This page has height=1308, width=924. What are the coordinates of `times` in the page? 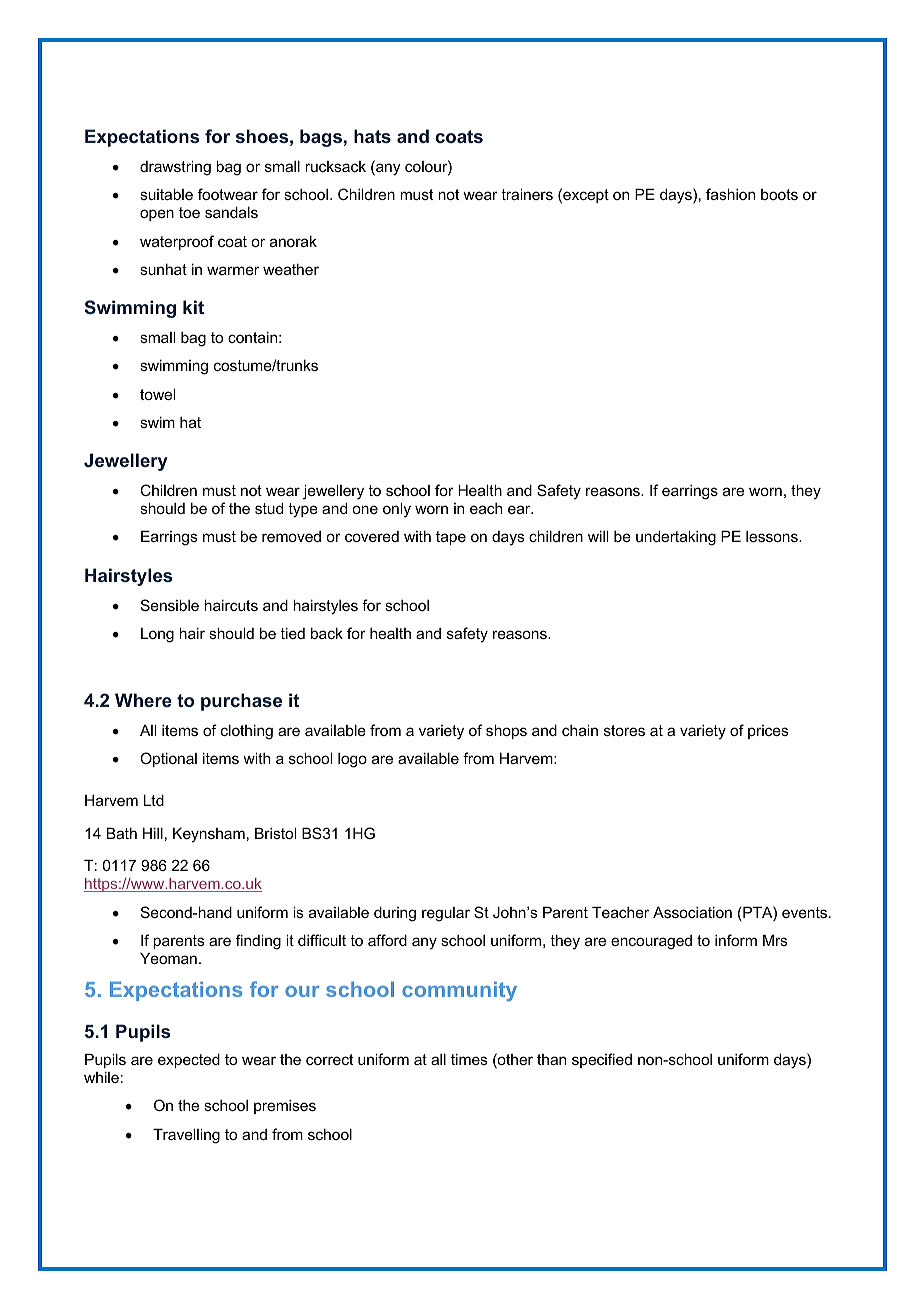 It's located at (469, 1059).
